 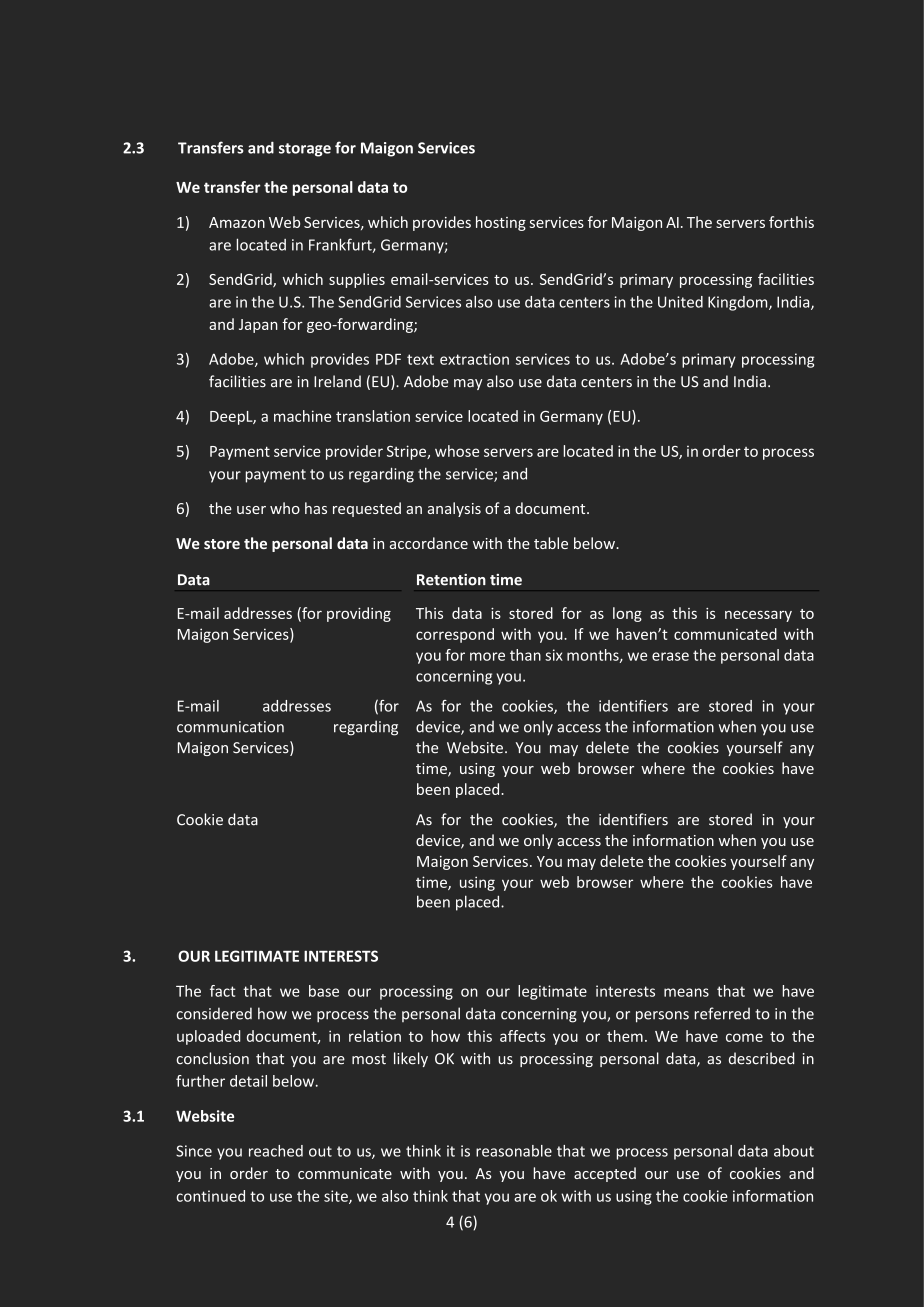 I want to click on machine, so click(x=302, y=416).
